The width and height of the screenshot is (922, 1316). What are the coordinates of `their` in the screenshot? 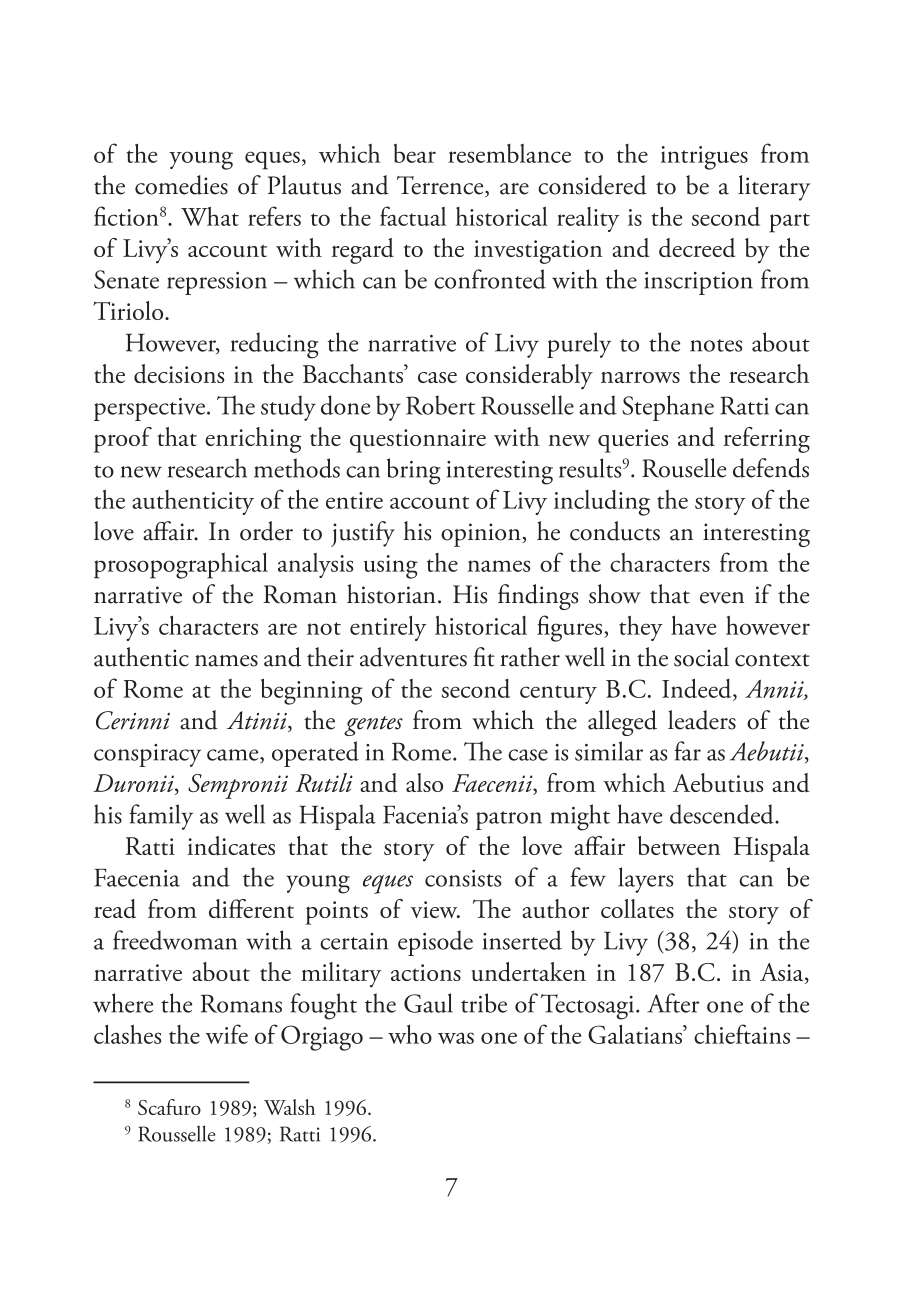 It's located at (330, 657).
